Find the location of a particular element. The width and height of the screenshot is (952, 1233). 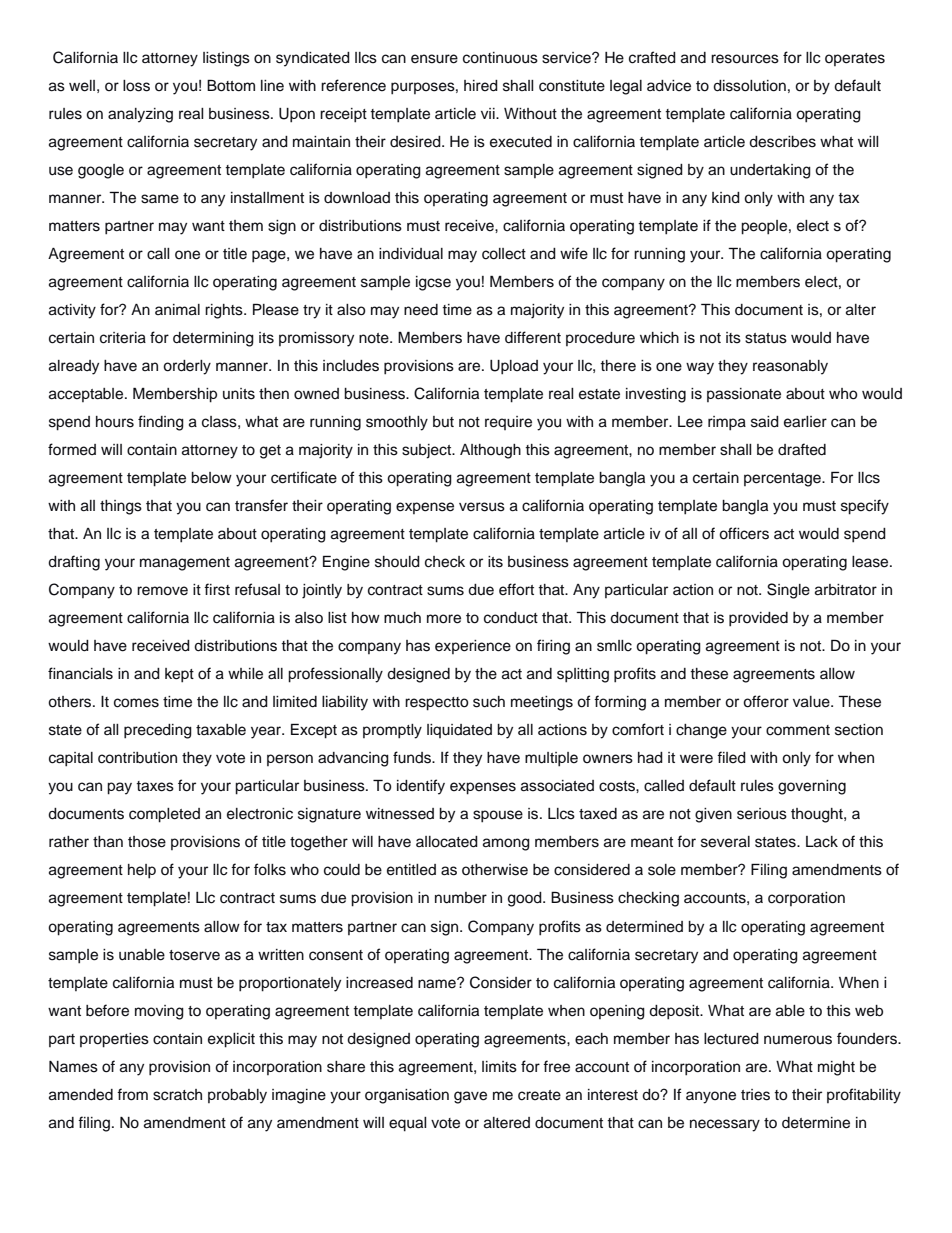

hired is located at coordinates (481, 86).
